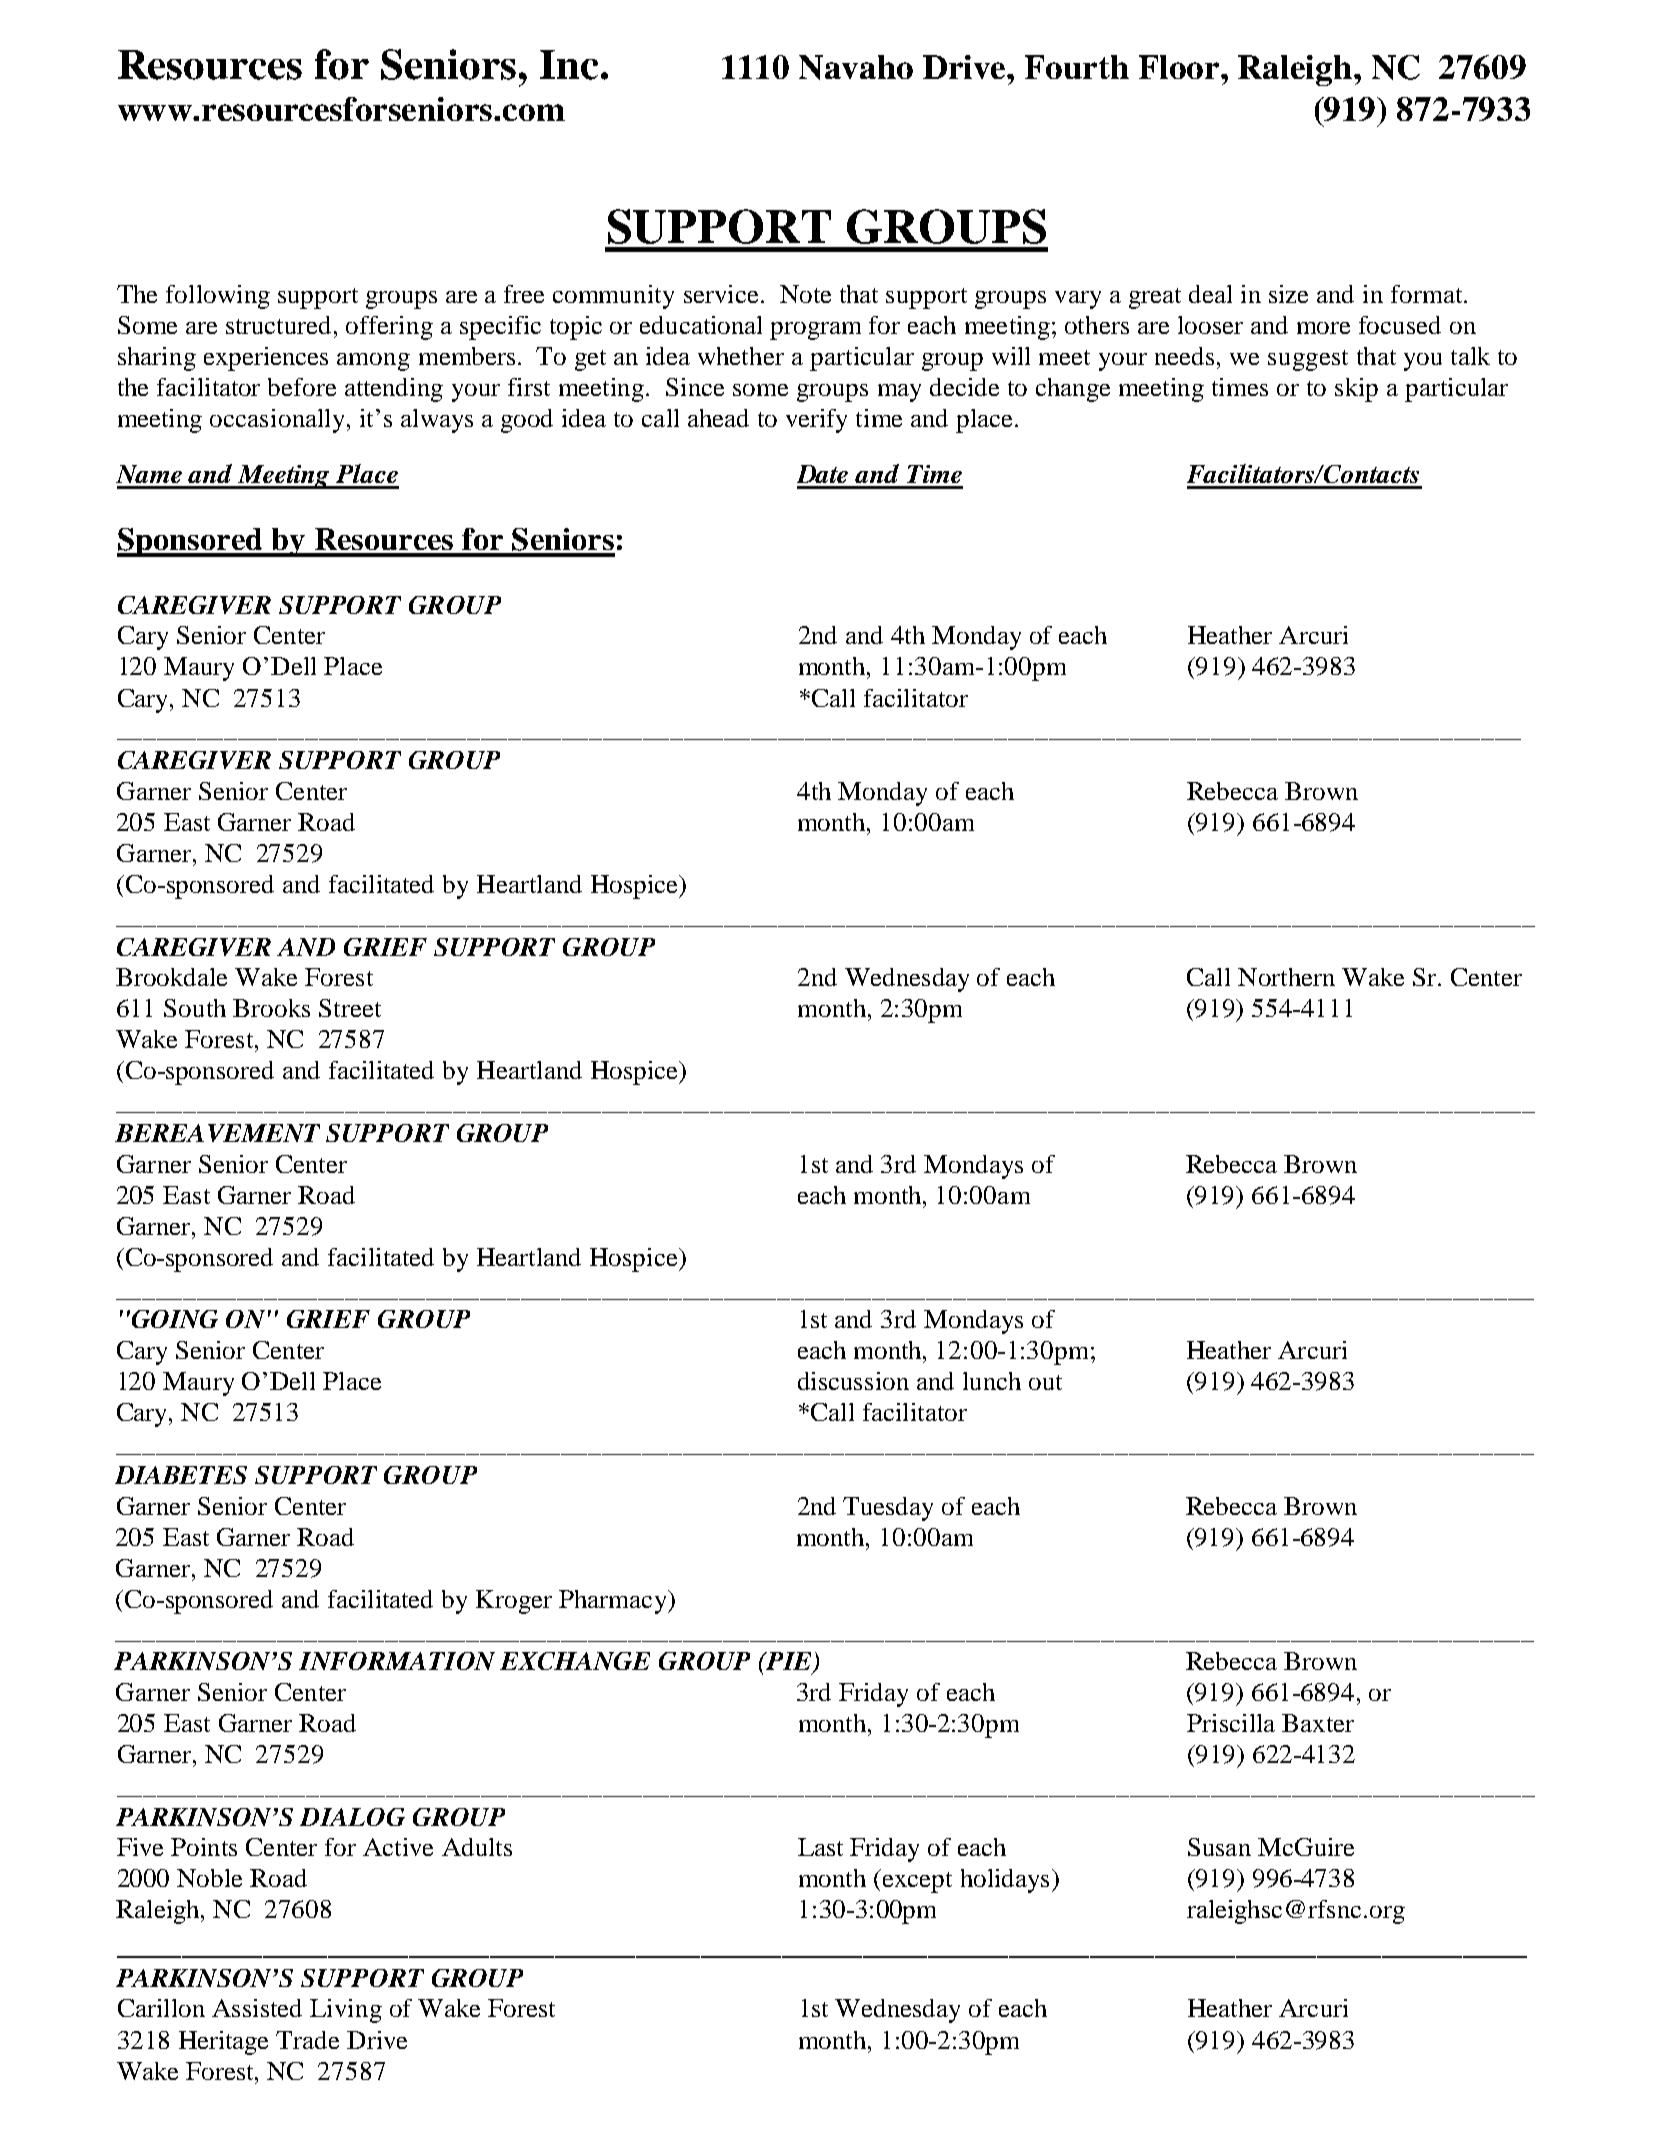 The height and width of the page is (2140, 1654). Describe the element at coordinates (992, 1381) in the page. I see `lunch` at that location.
